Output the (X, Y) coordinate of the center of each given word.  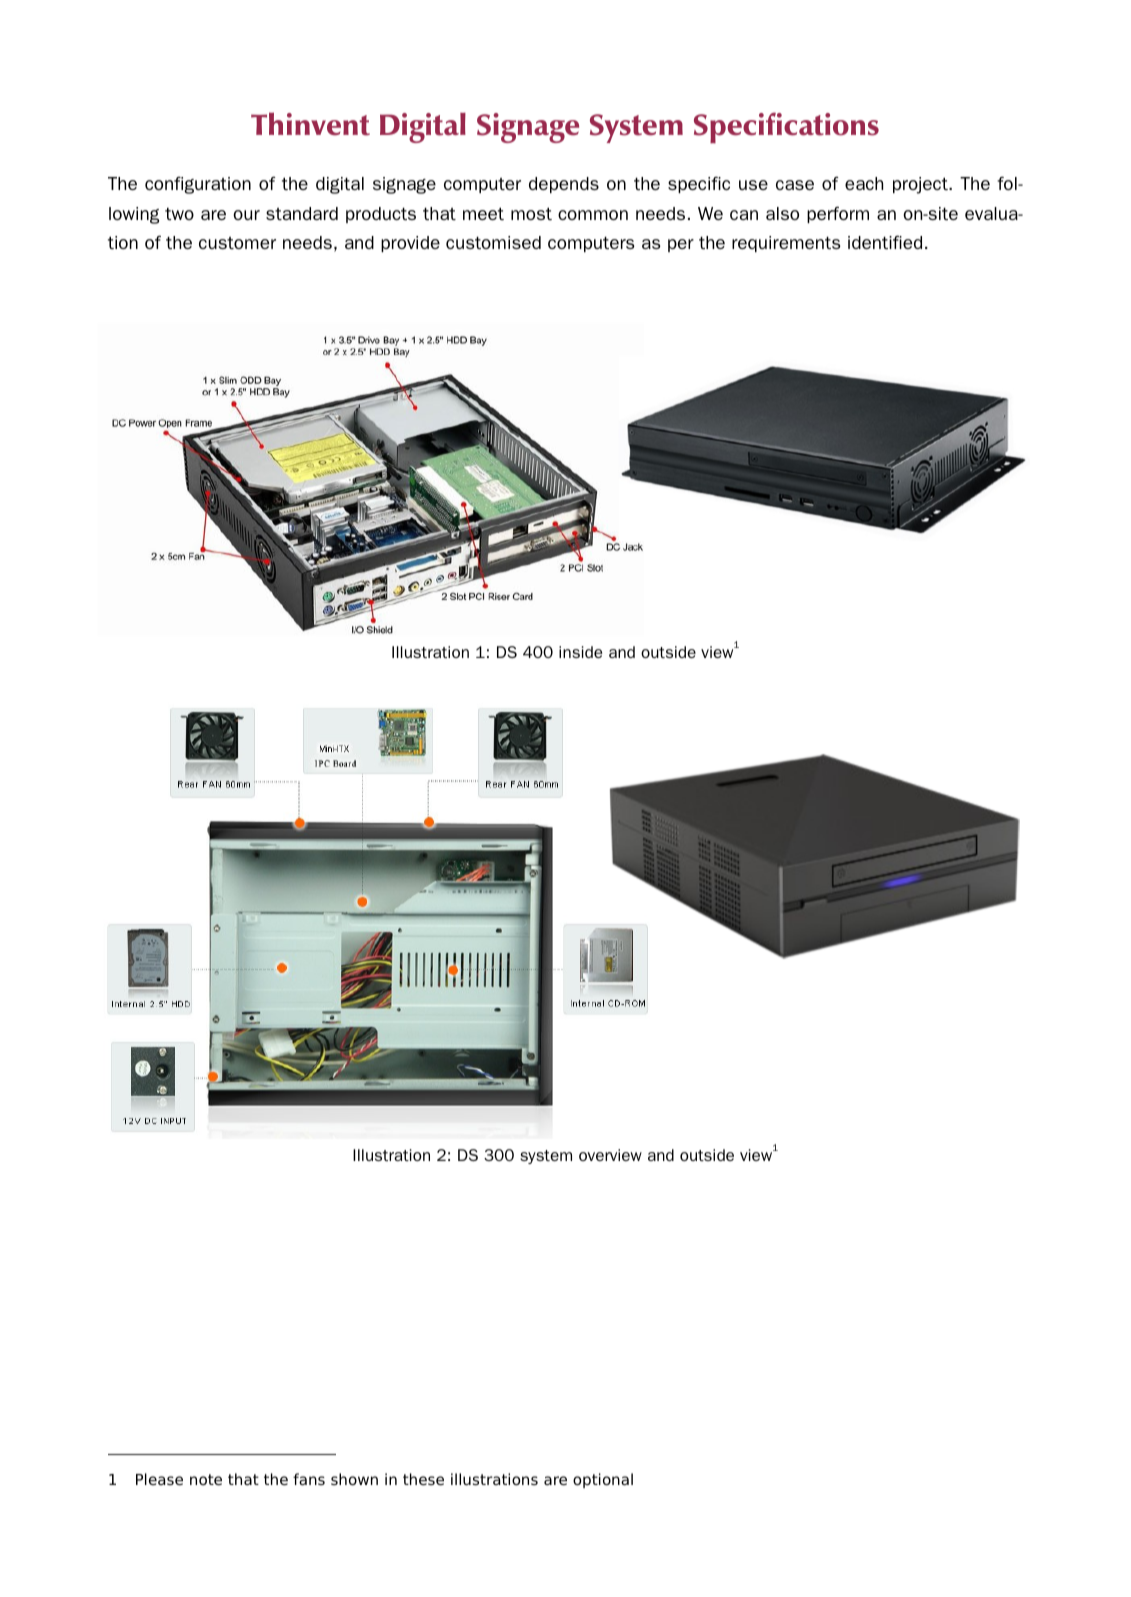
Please (159, 1479)
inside (580, 652)
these (423, 1479)
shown (354, 1479)
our (246, 215)
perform (838, 214)
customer (237, 243)
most (531, 213)
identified (885, 242)
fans (309, 1479)
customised (493, 242)
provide (410, 244)
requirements (786, 244)
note (206, 1480)
